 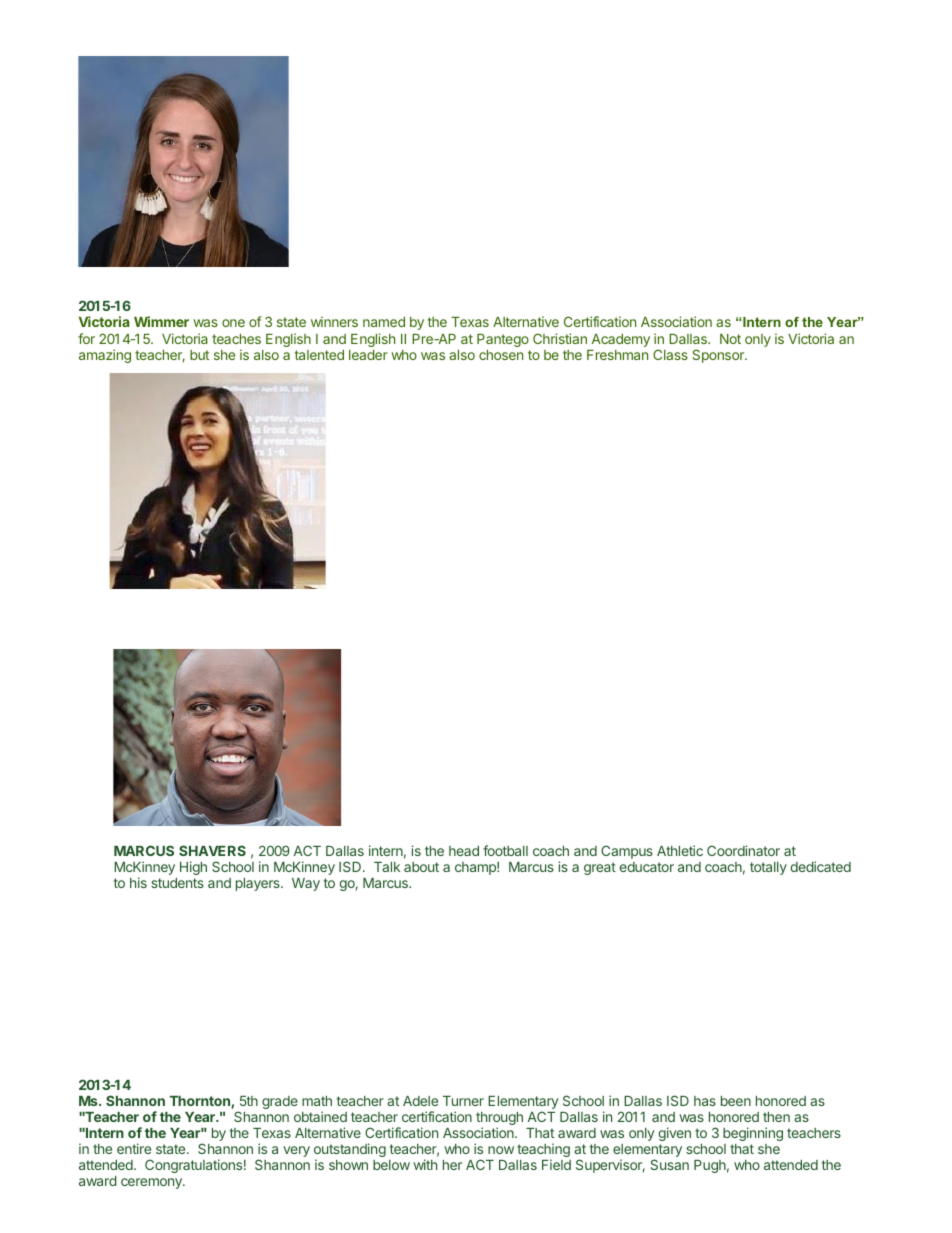 What do you see at coordinates (743, 850) in the page?
I see `Coordinator` at bounding box center [743, 850].
